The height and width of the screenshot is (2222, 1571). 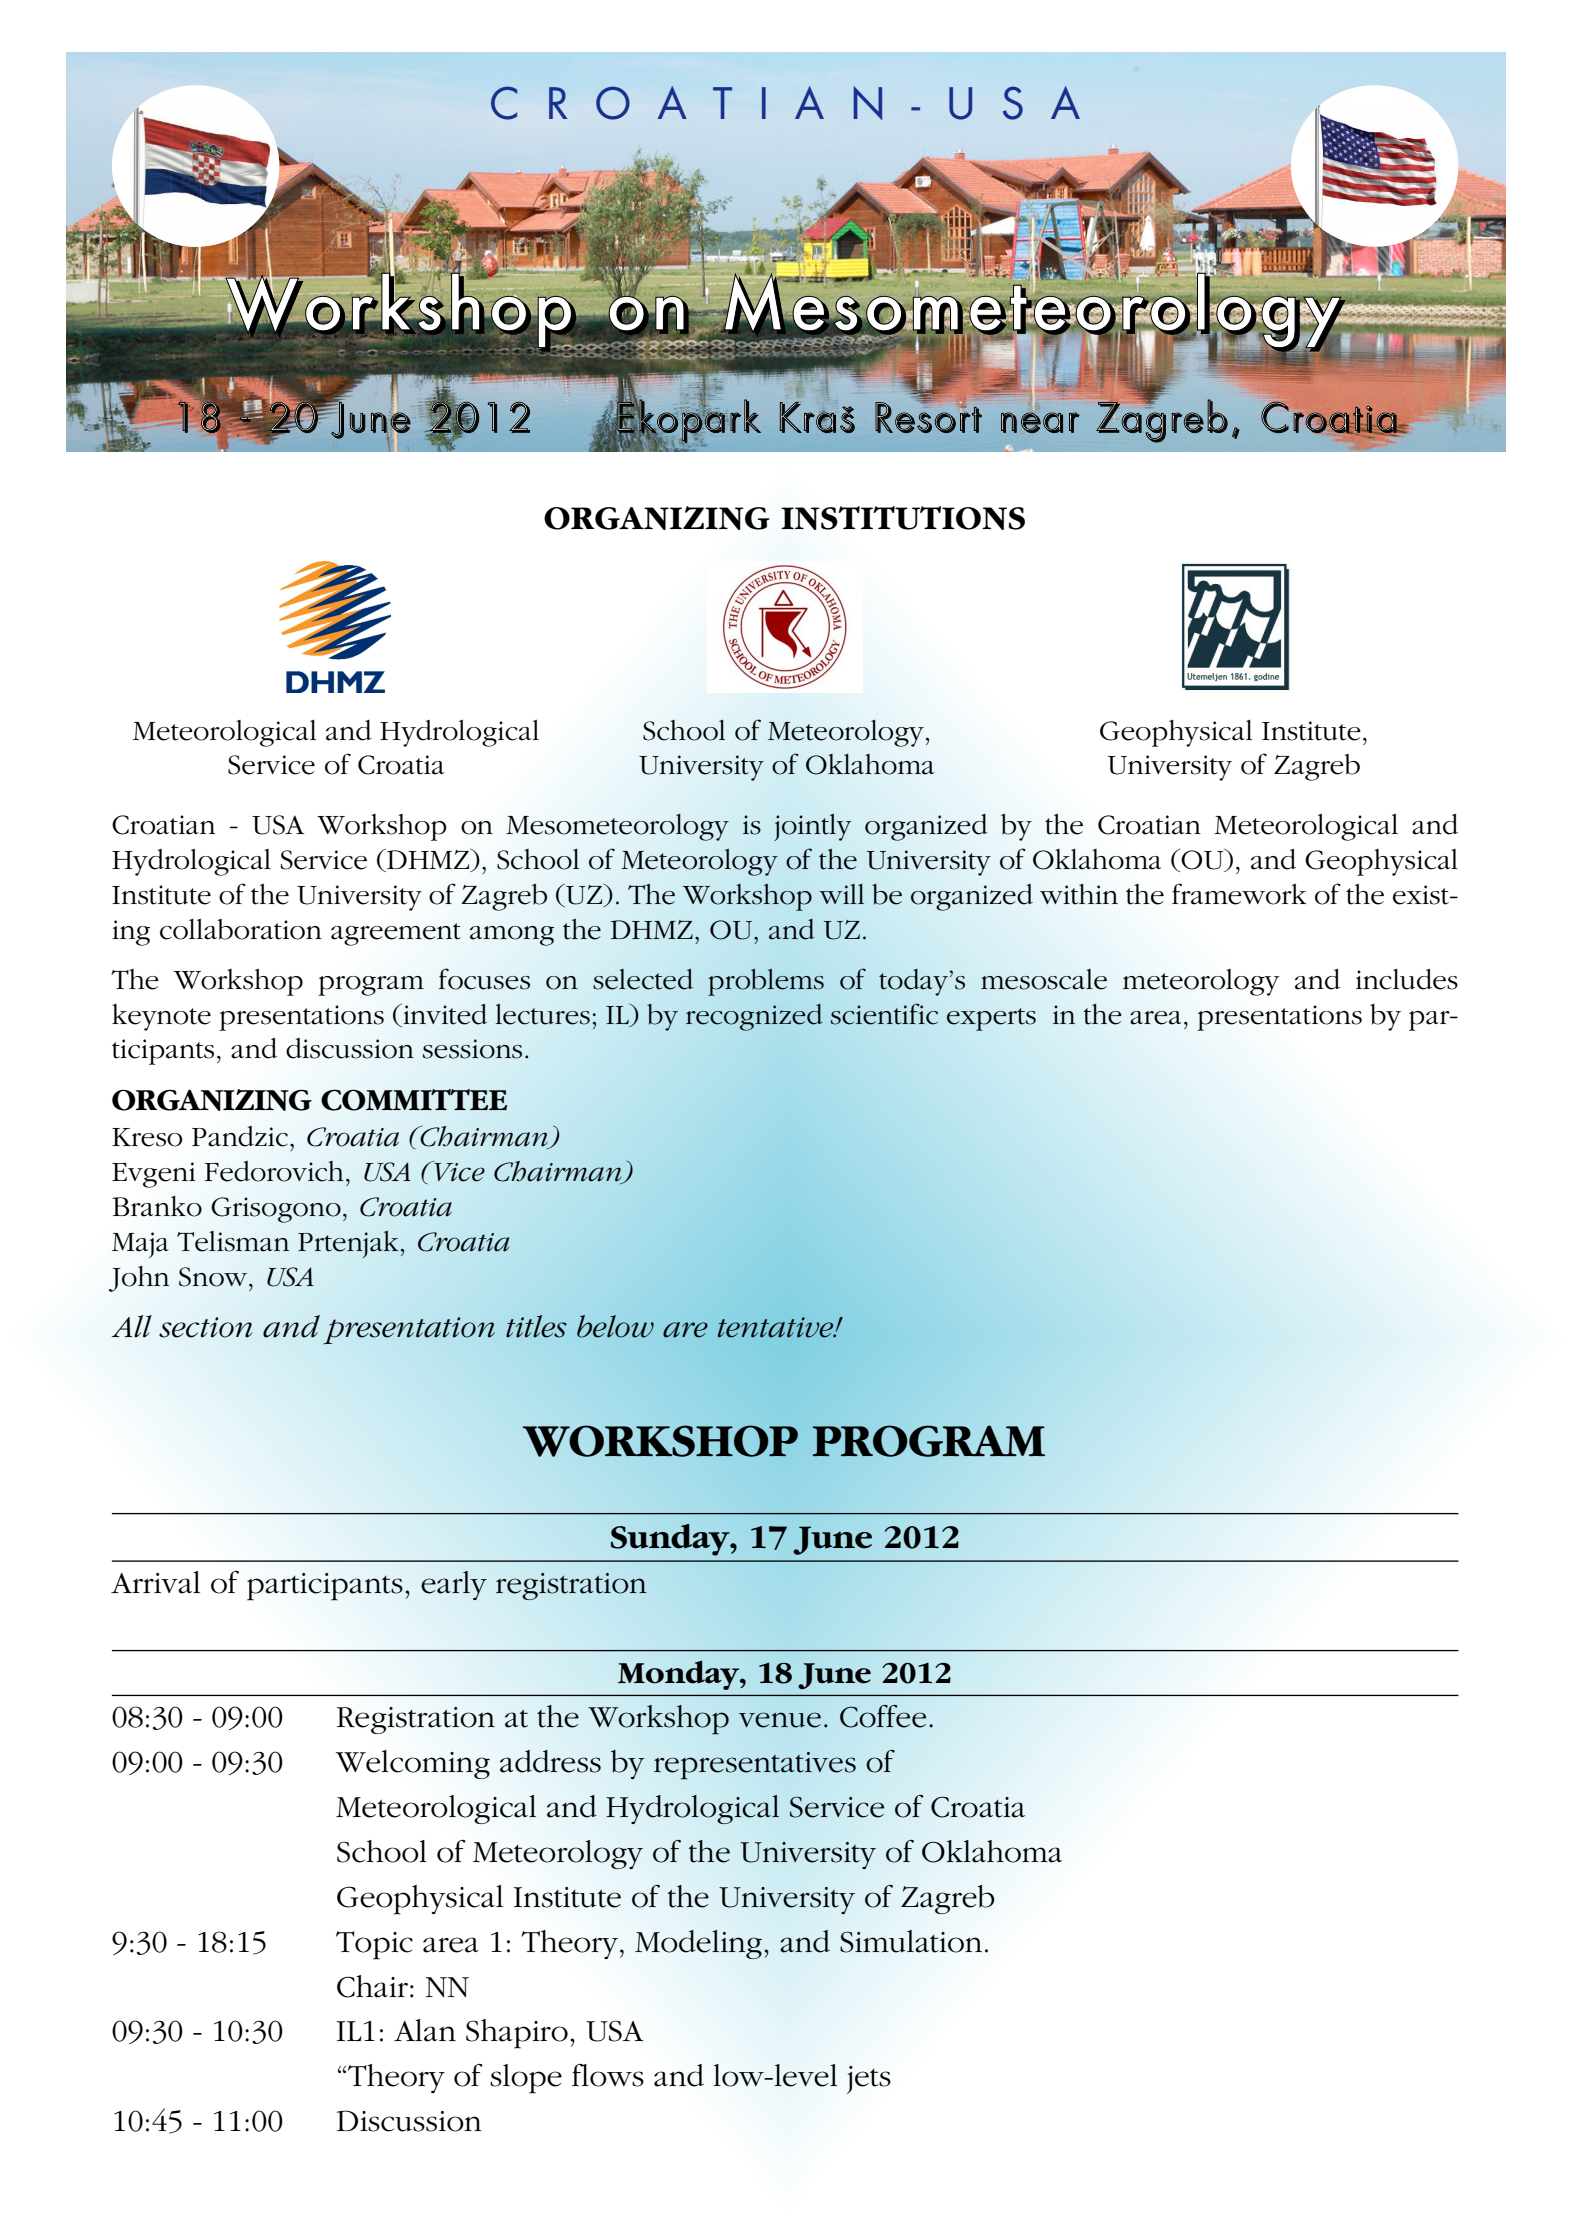 What do you see at coordinates (425, 2030) in the screenshot?
I see `Alan` at bounding box center [425, 2030].
